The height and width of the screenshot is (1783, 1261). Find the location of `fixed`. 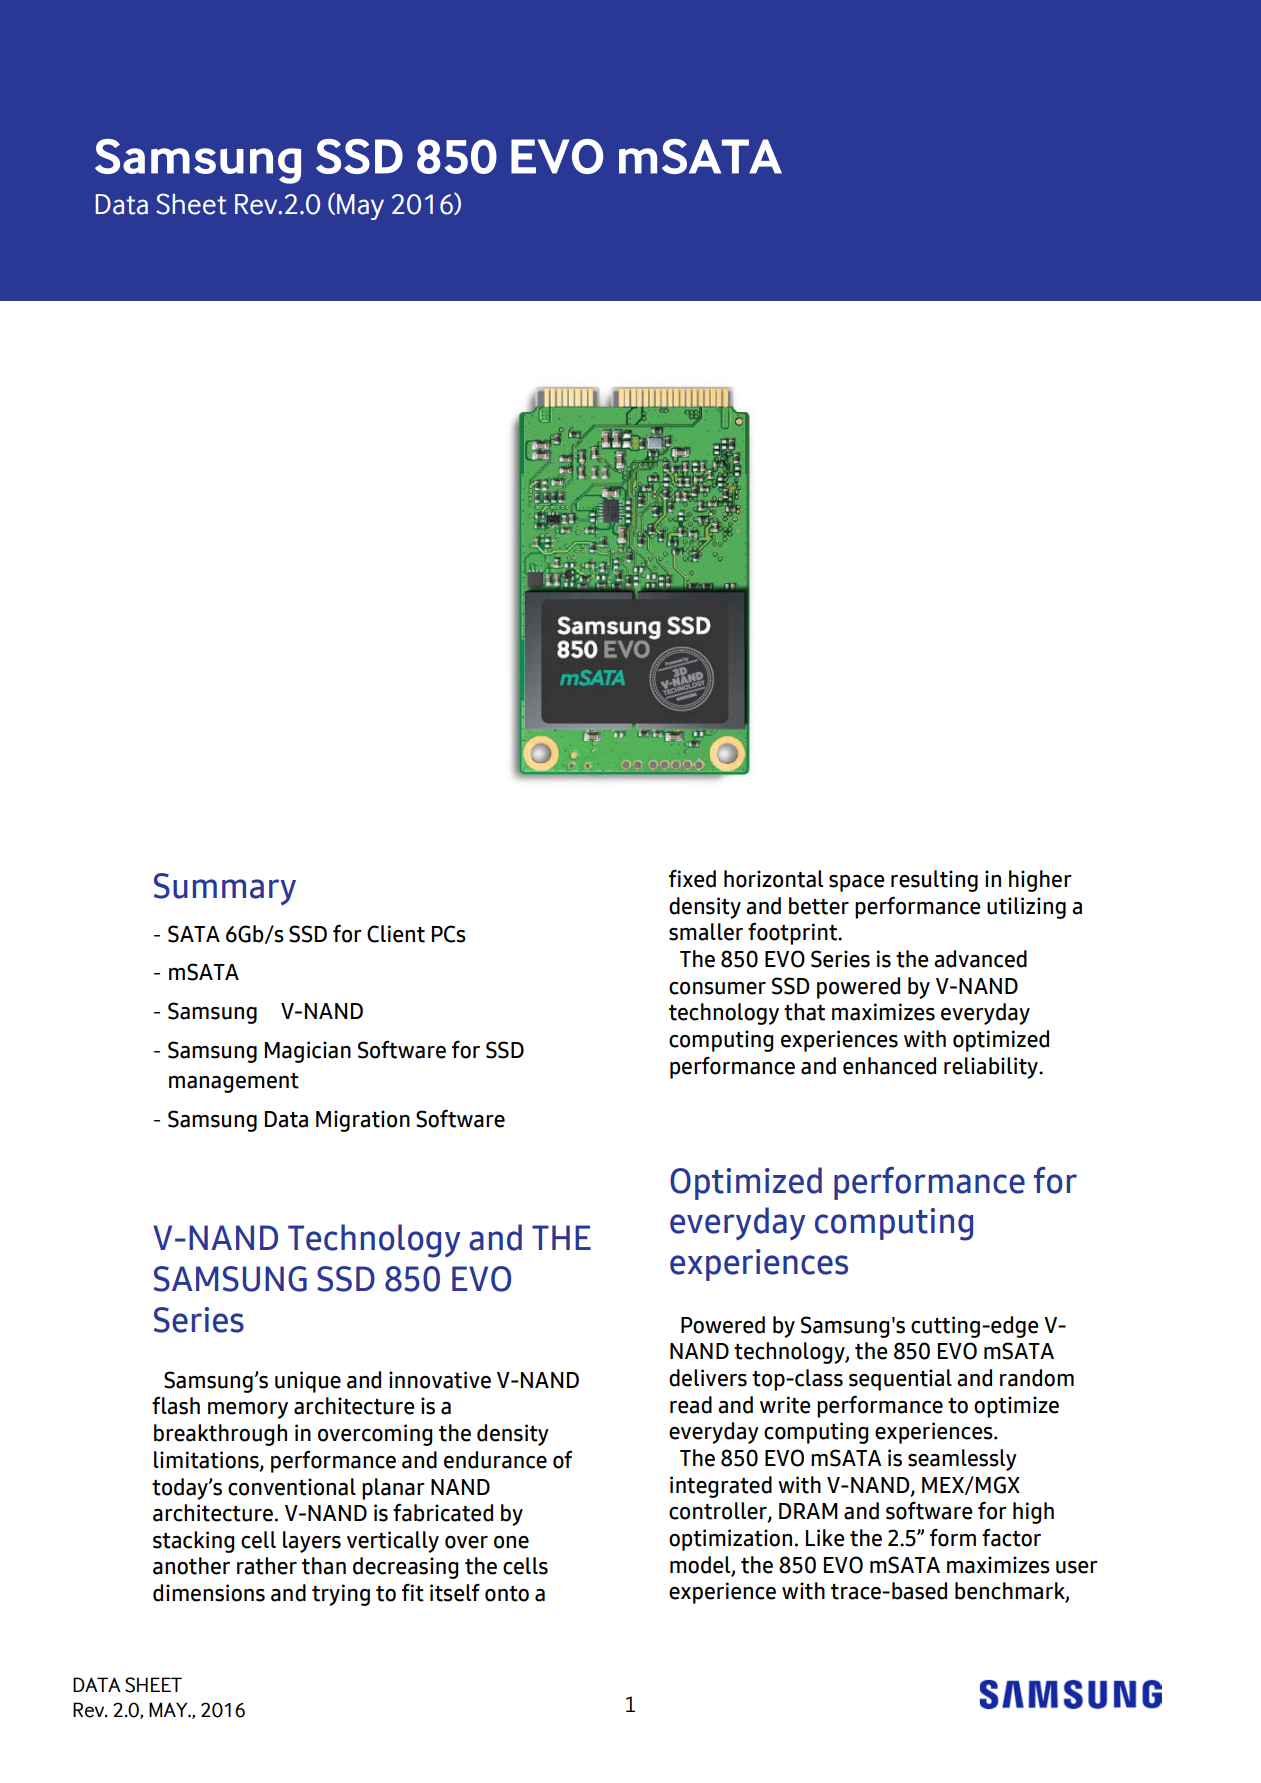

fixed is located at coordinates (692, 878).
